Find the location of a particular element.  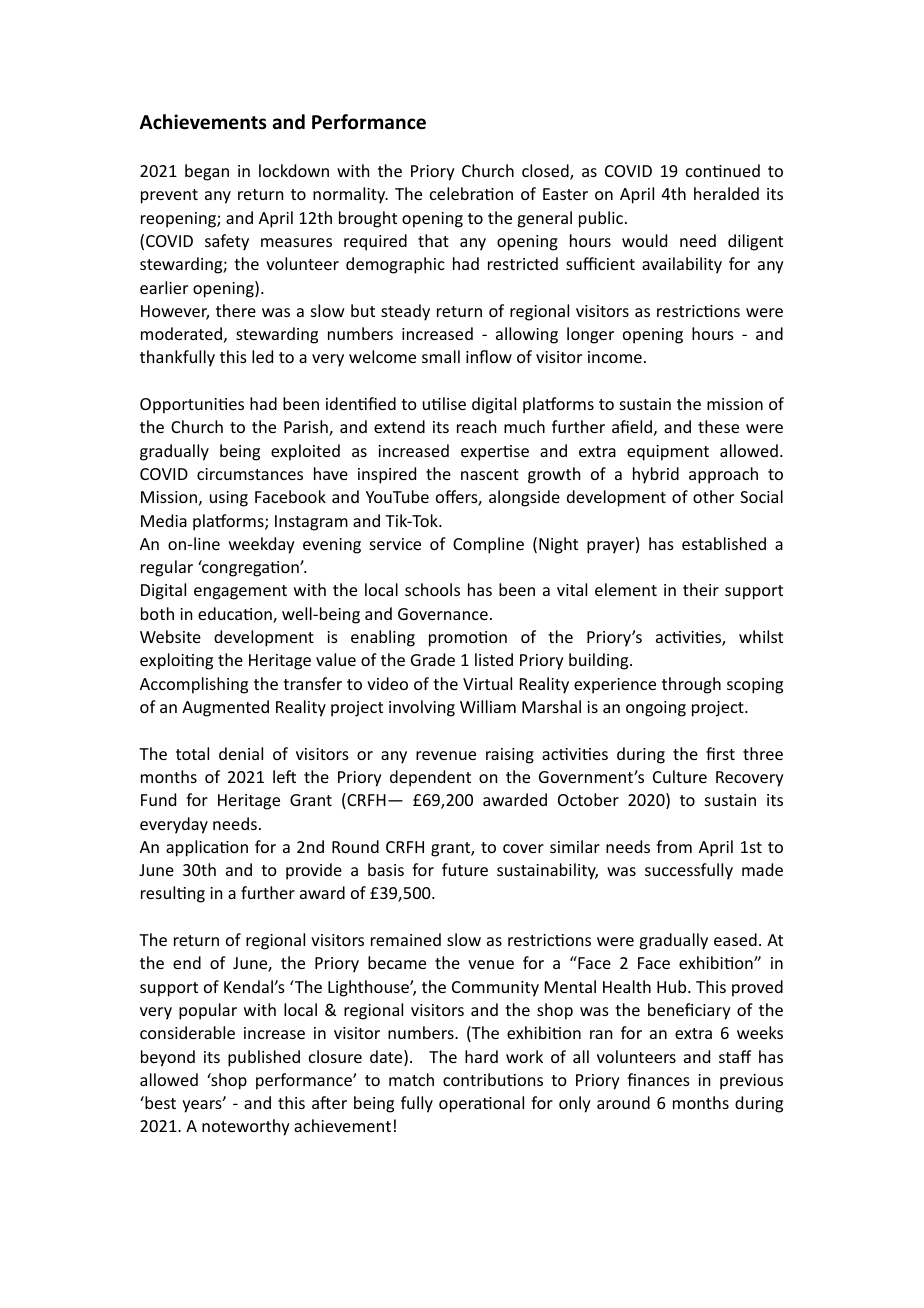

established is located at coordinates (724, 543).
